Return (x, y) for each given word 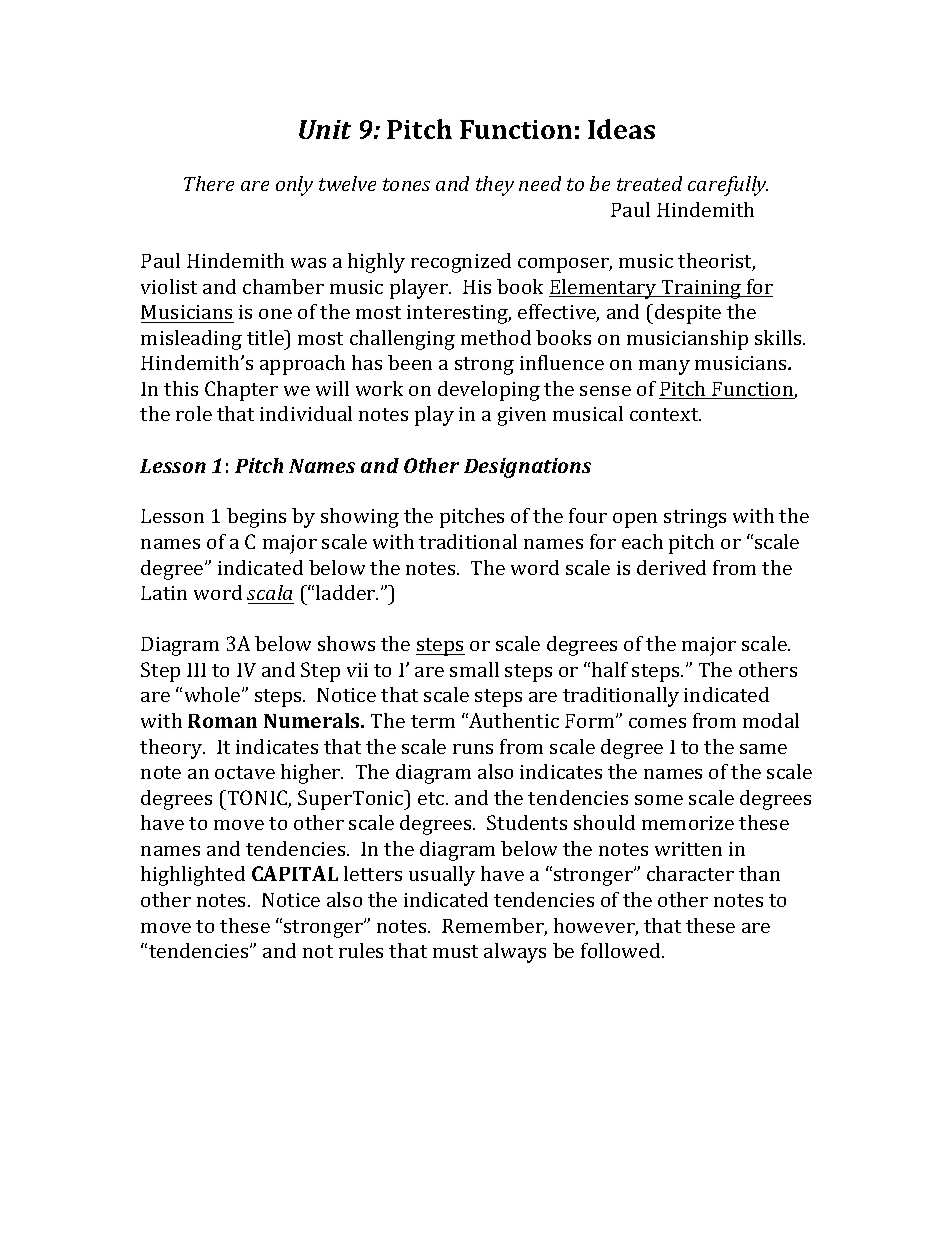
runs (473, 749)
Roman (222, 721)
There (209, 183)
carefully (728, 186)
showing (360, 518)
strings (695, 518)
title (266, 337)
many (664, 367)
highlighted (193, 876)
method (496, 337)
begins (256, 518)
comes (657, 723)
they (495, 186)
